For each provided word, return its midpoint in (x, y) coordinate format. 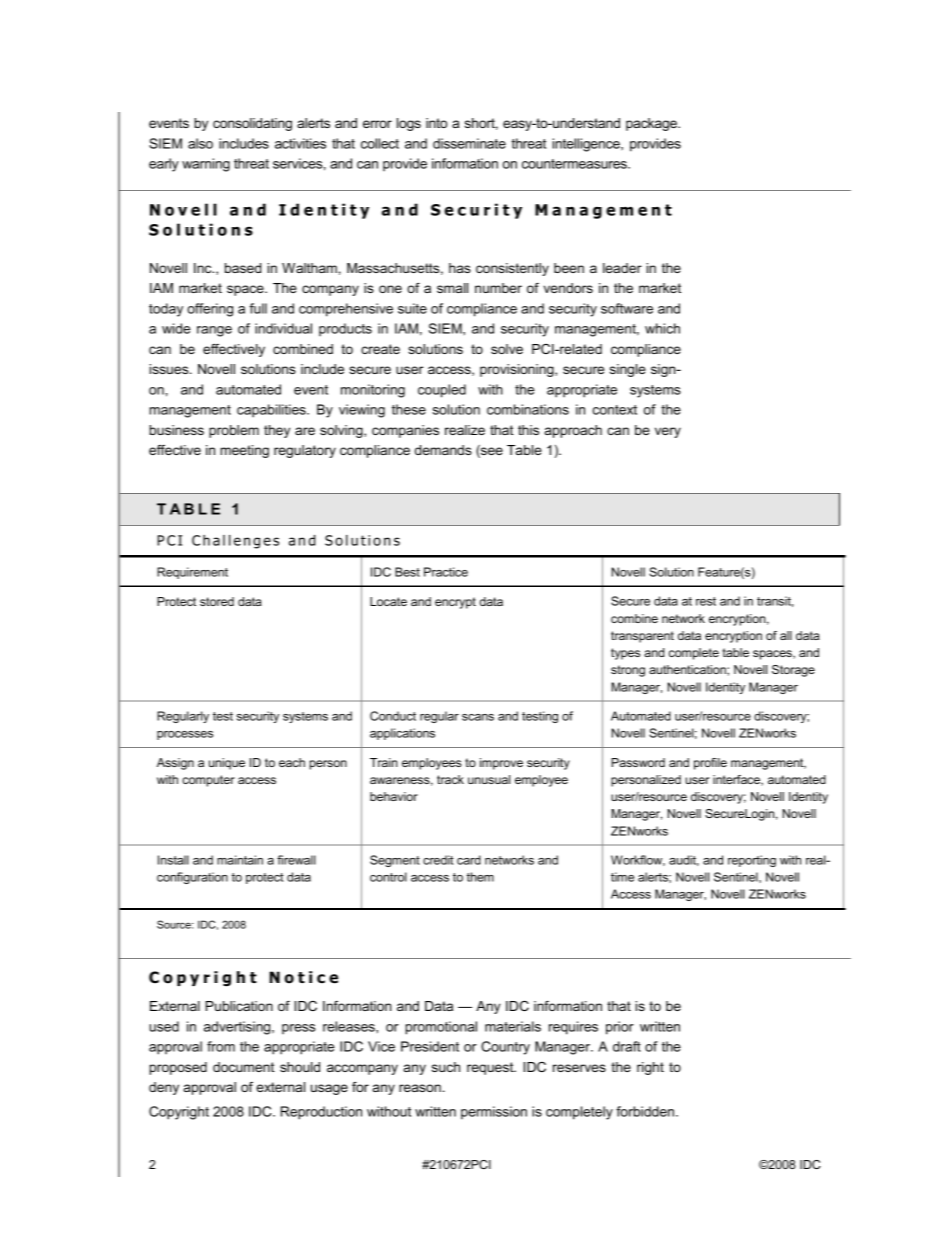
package (652, 124)
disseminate (469, 143)
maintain (240, 860)
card (469, 860)
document (244, 1067)
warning (206, 165)
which (662, 328)
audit (684, 860)
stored (217, 601)
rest (706, 601)
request (491, 1068)
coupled (442, 391)
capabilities (272, 411)
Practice (446, 572)
